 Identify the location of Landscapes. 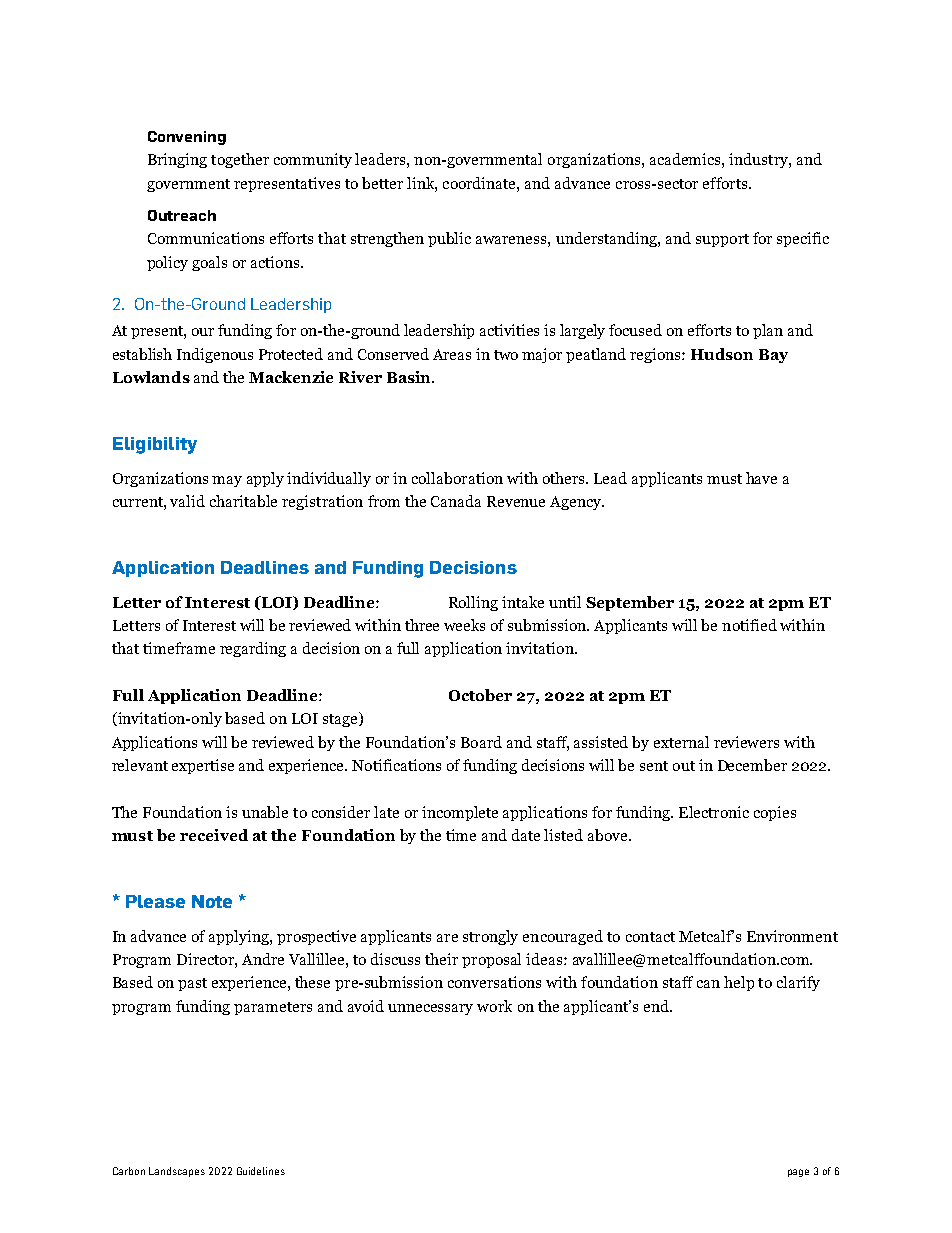
(177, 1172).
